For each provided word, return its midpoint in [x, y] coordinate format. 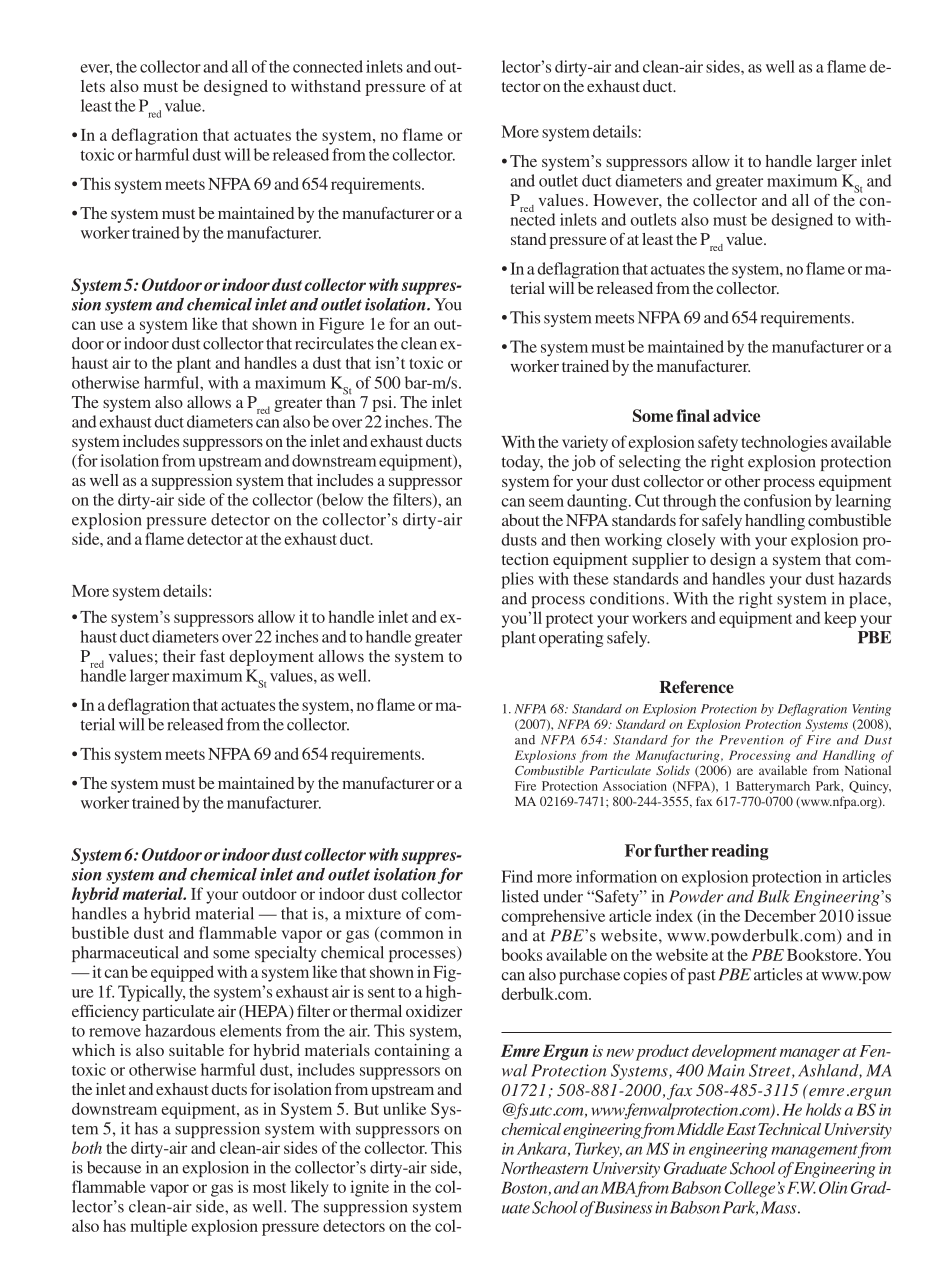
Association [635, 786]
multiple [158, 1227]
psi [383, 404]
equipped [182, 973]
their [179, 656]
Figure [341, 325]
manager [810, 1055]
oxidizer [434, 1011]
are [745, 771]
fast [212, 656]
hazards [865, 578]
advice [736, 415]
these [590, 578]
